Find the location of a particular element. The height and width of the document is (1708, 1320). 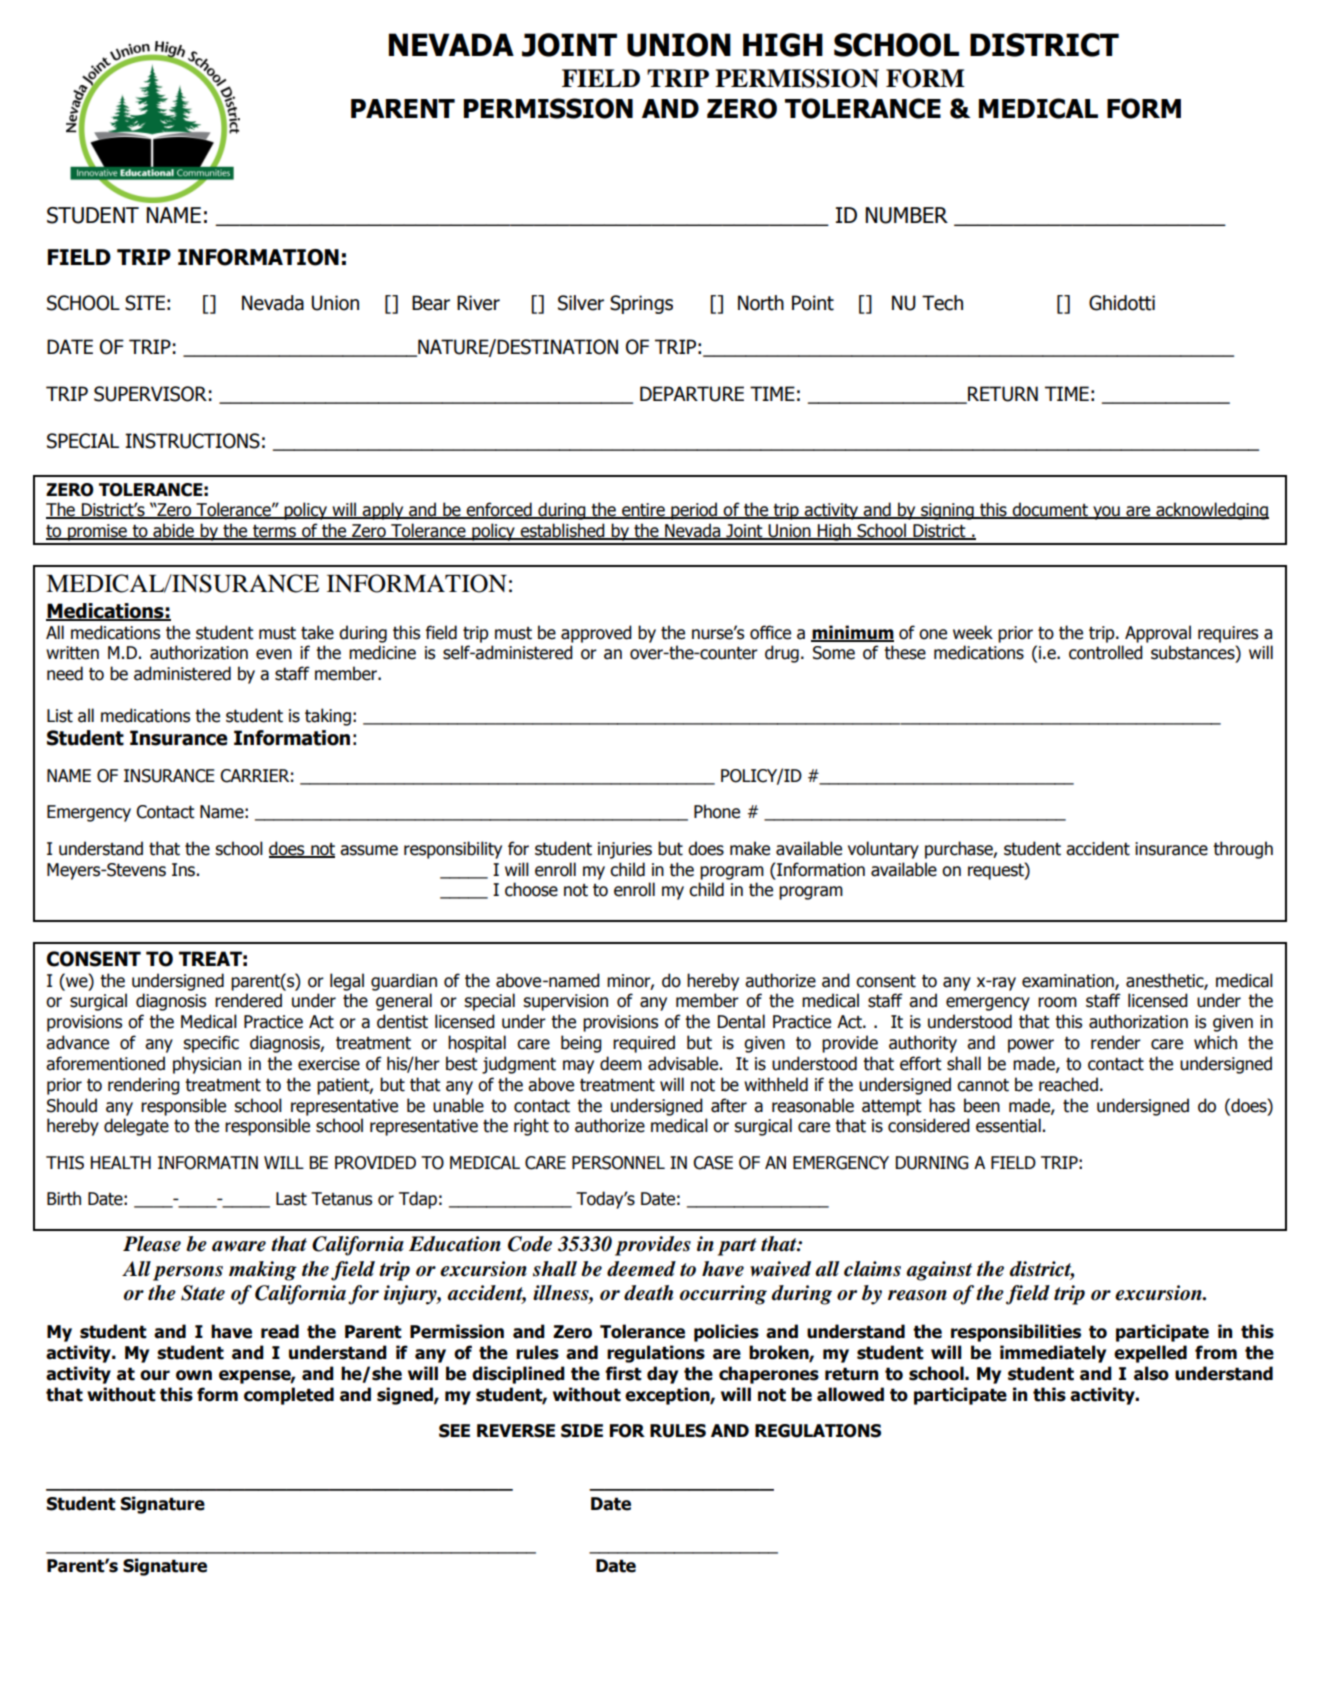

Tech is located at coordinates (942, 303).
